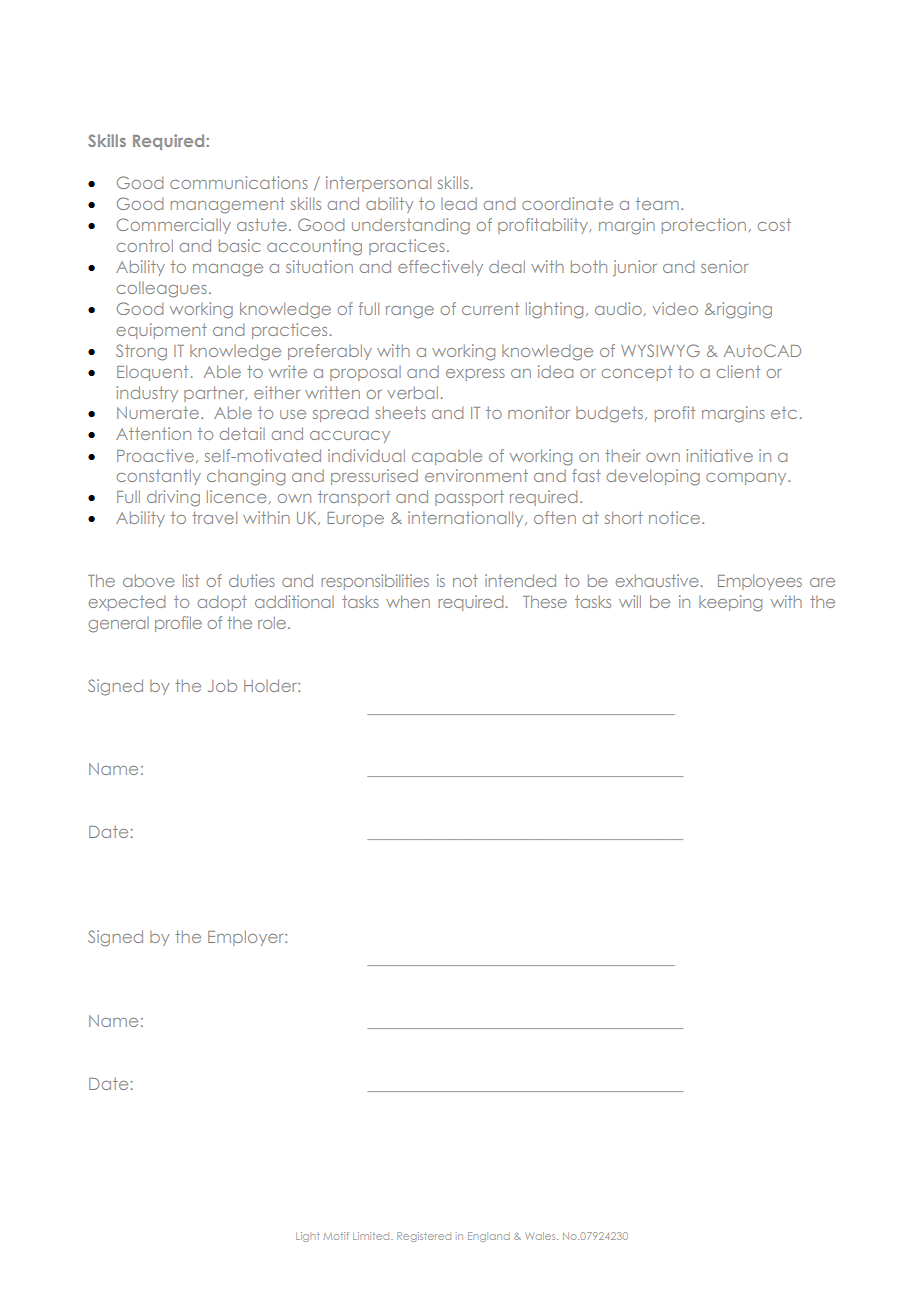  I want to click on Motif, so click(336, 1236).
